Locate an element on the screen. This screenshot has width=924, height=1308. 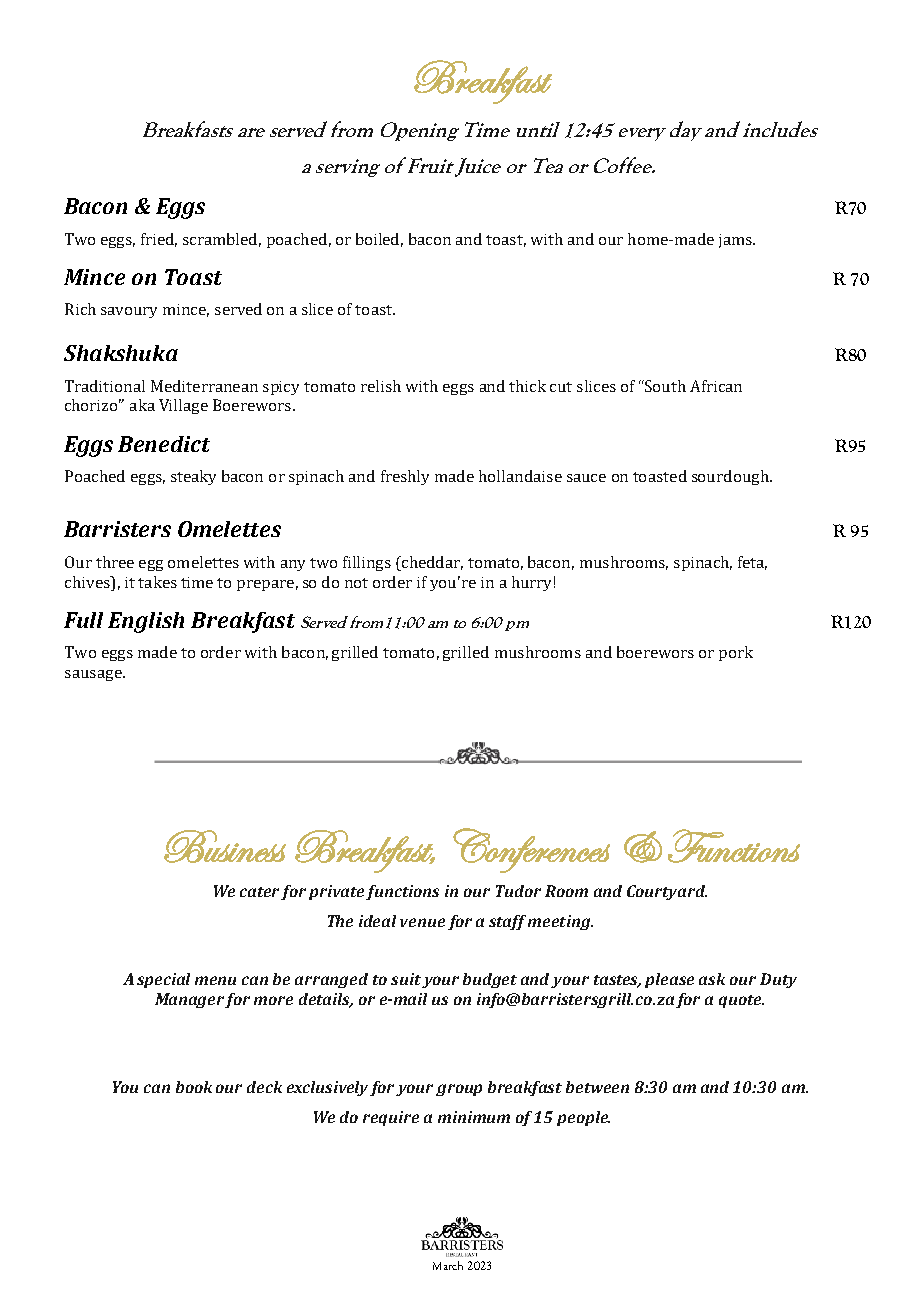
Courtyard is located at coordinates (667, 892).
